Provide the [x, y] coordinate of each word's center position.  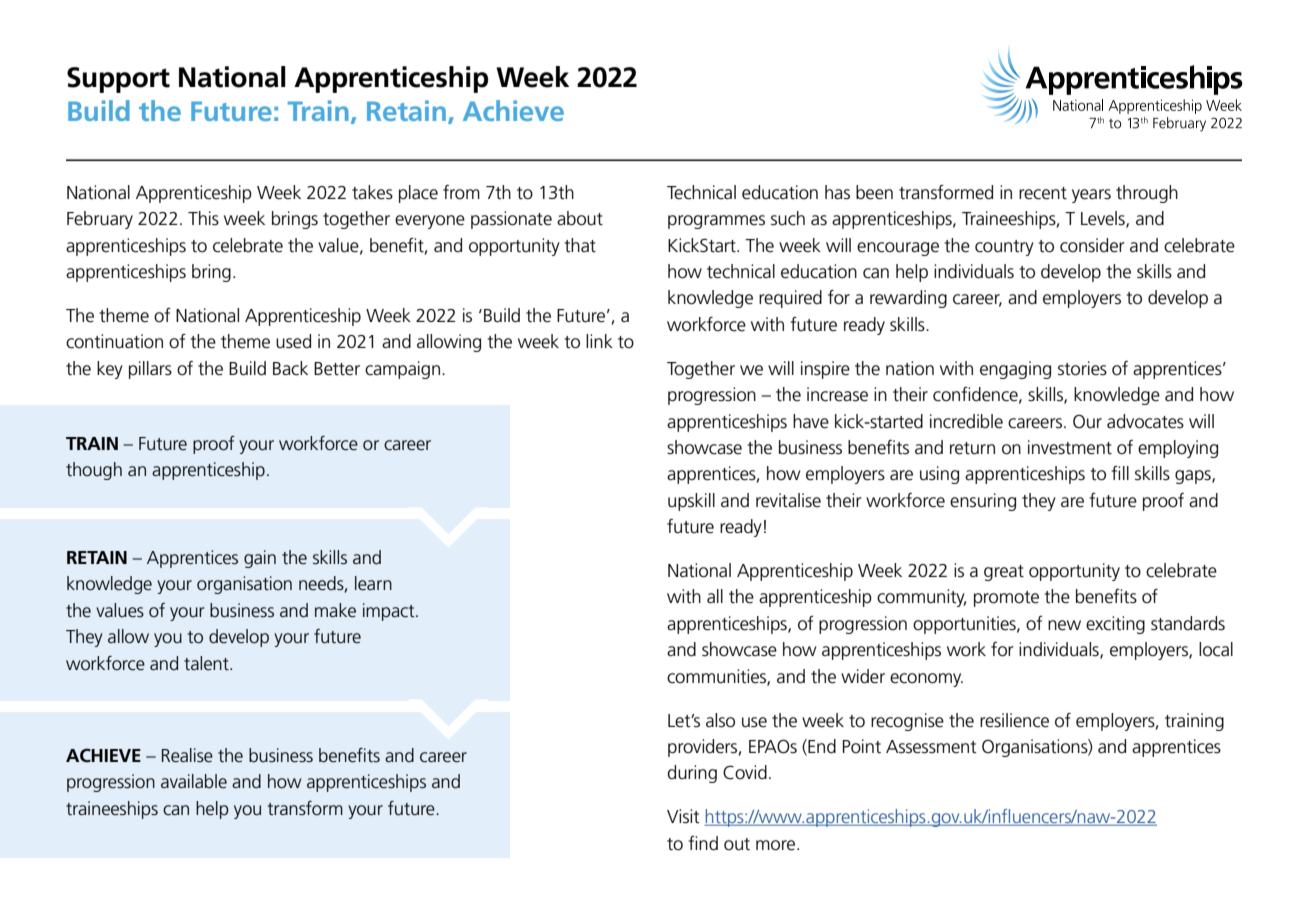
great [1004, 573]
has [837, 192]
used [293, 341]
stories [1082, 368]
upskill [691, 502]
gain [260, 559]
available [194, 781]
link [599, 341]
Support [118, 80]
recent [1043, 193]
